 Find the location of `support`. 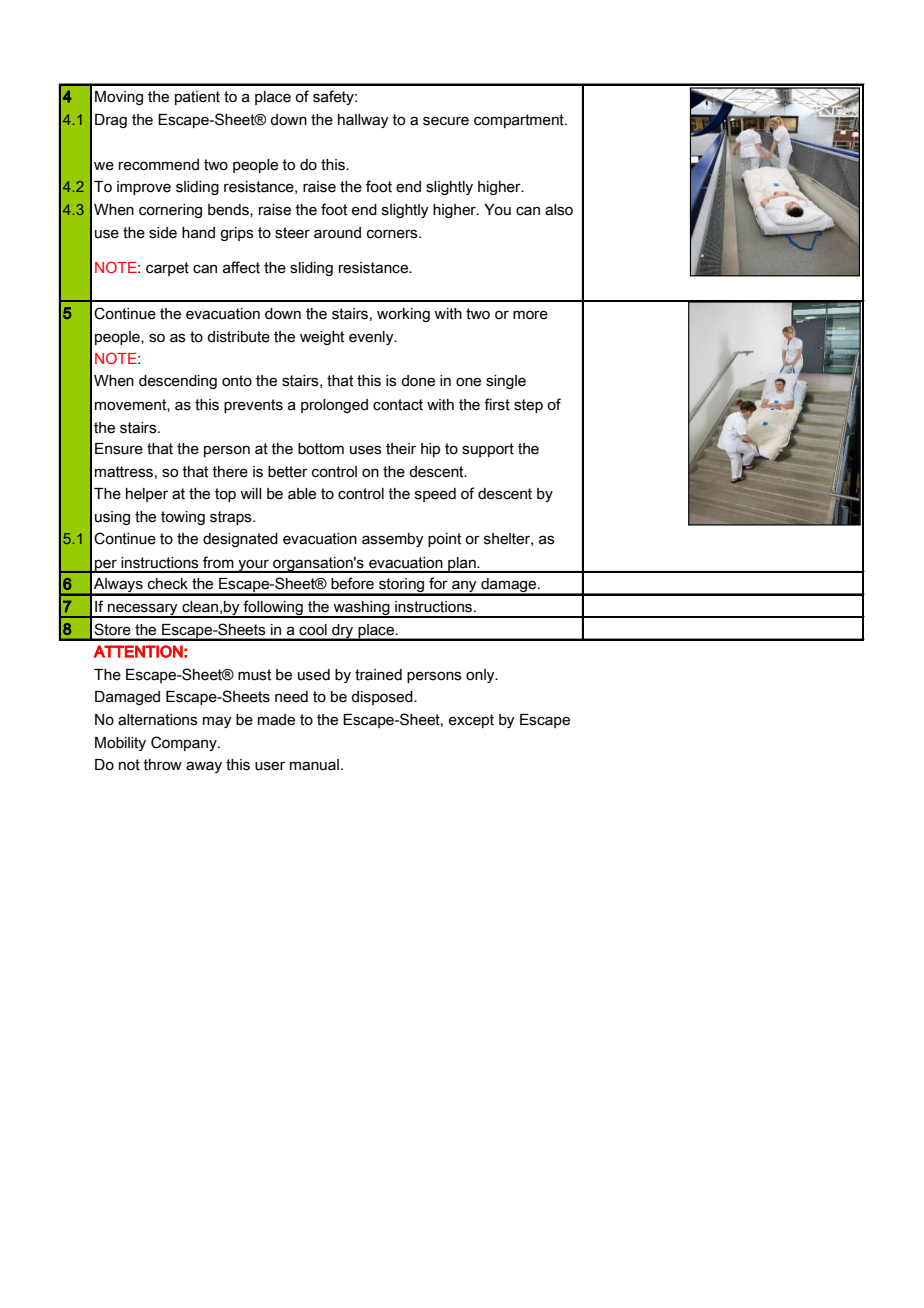

support is located at coordinates (488, 450).
